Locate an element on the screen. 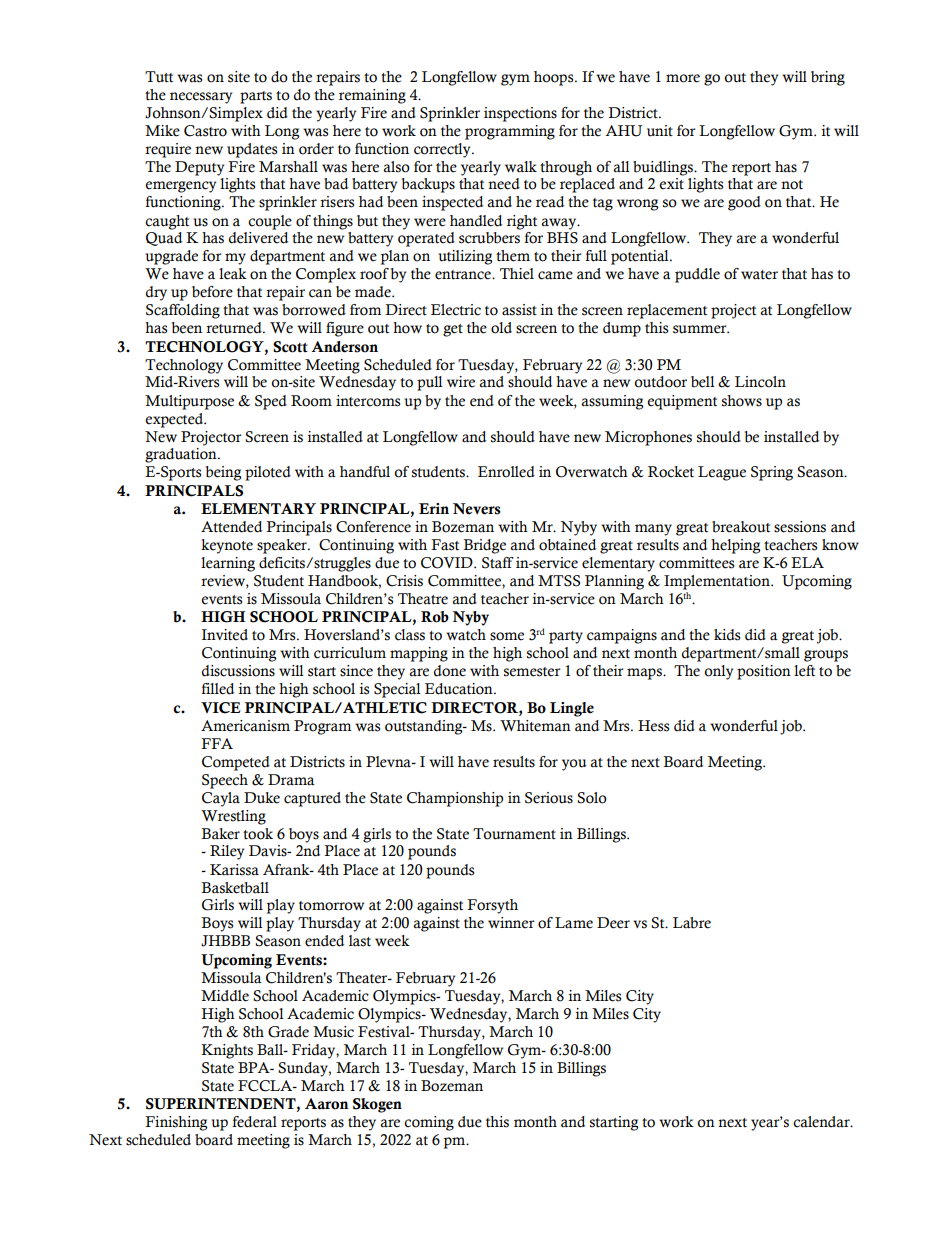  bring is located at coordinates (828, 78).
